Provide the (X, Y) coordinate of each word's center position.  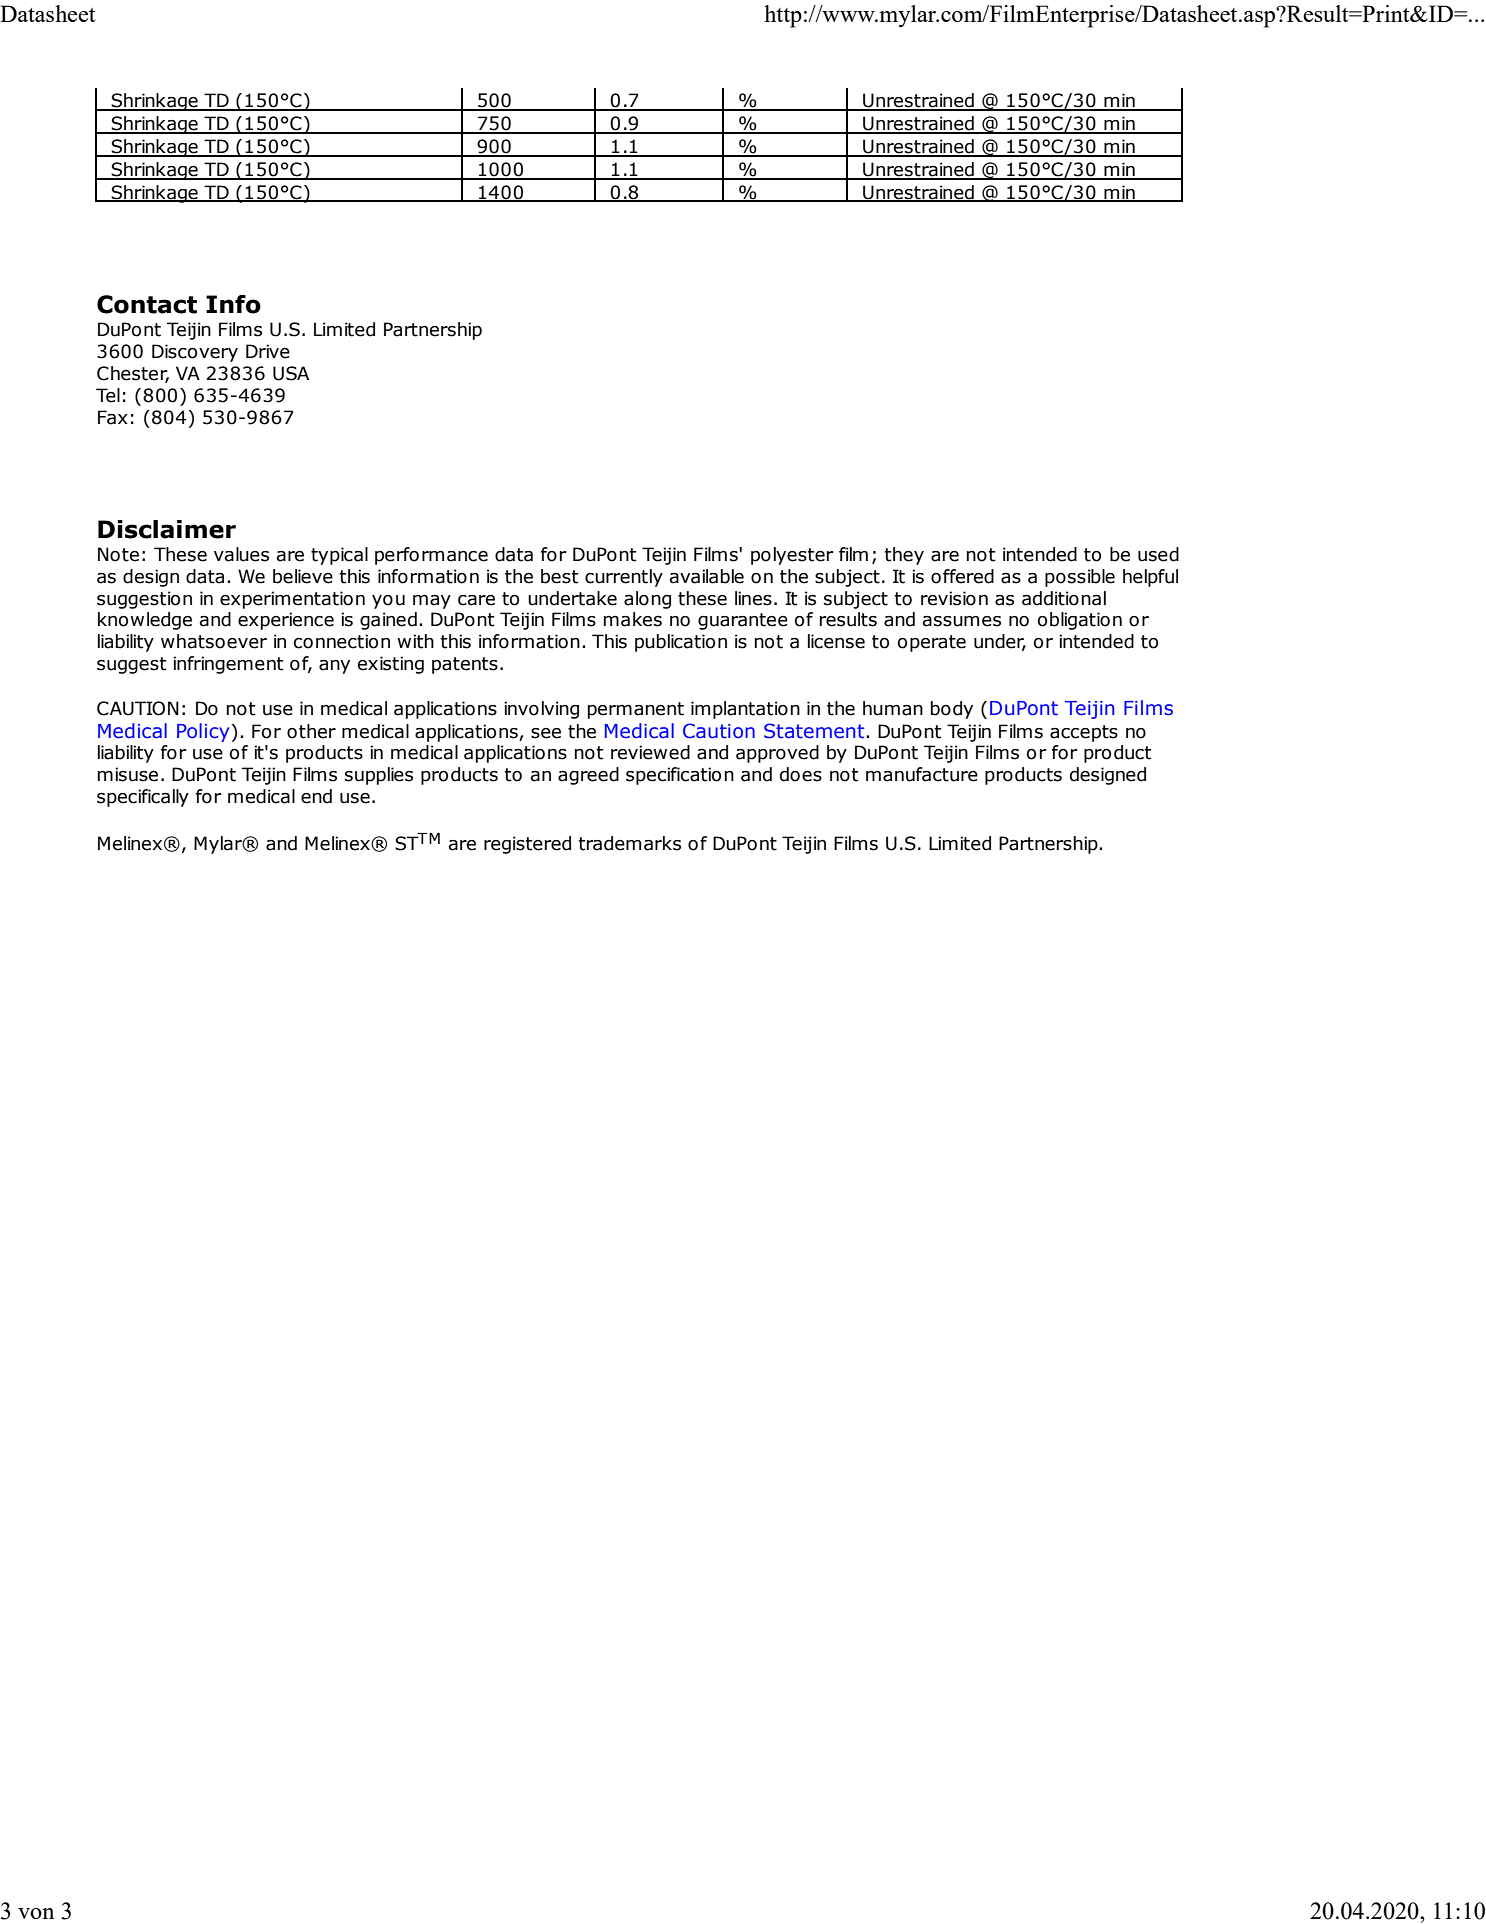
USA (291, 373)
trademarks (629, 843)
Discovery (195, 353)
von (36, 1913)
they (904, 556)
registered (527, 845)
